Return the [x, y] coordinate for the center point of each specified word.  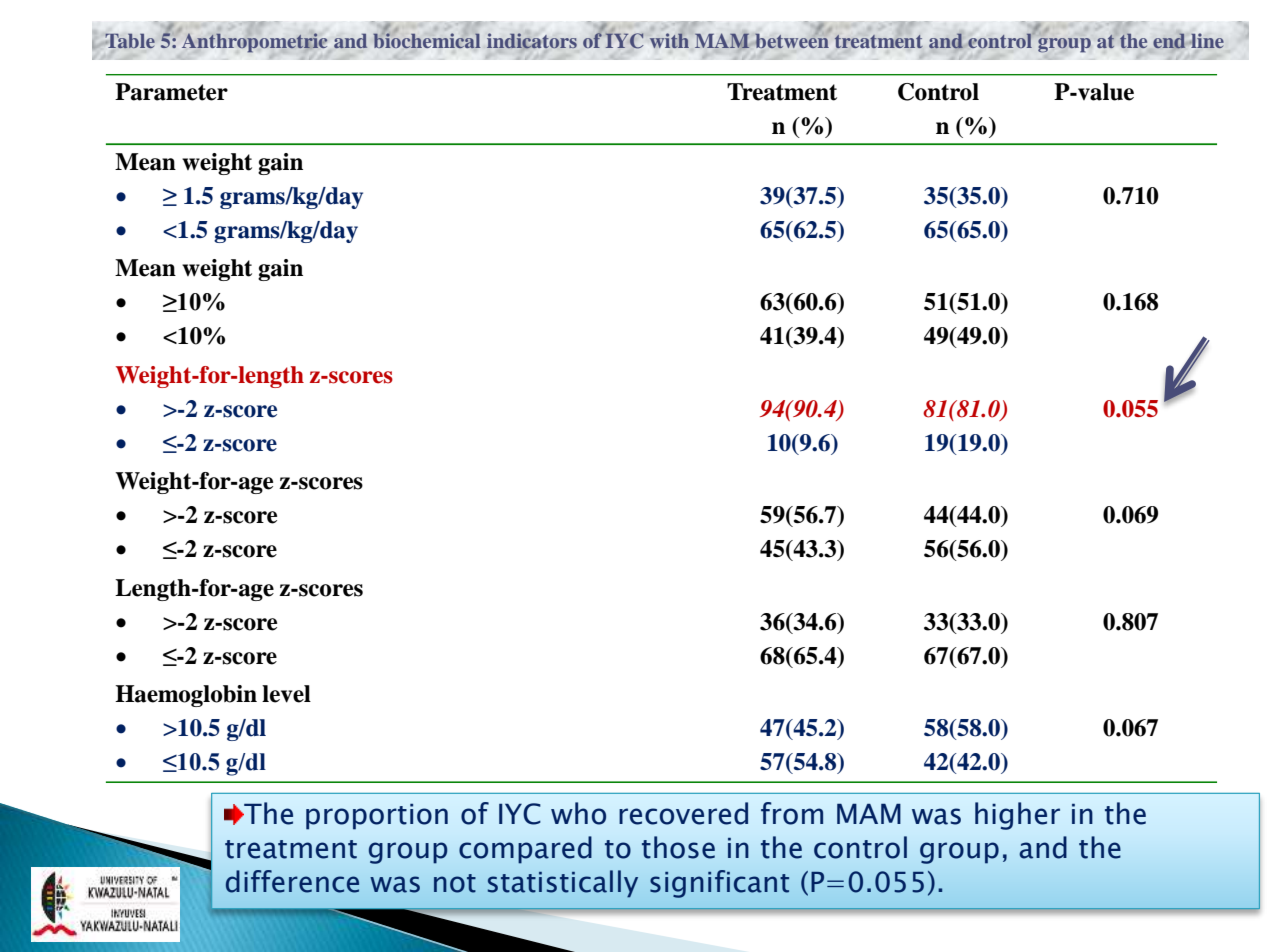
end [1169, 41]
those [678, 847]
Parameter [171, 92]
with [669, 40]
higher [1017, 816]
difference [292, 881]
